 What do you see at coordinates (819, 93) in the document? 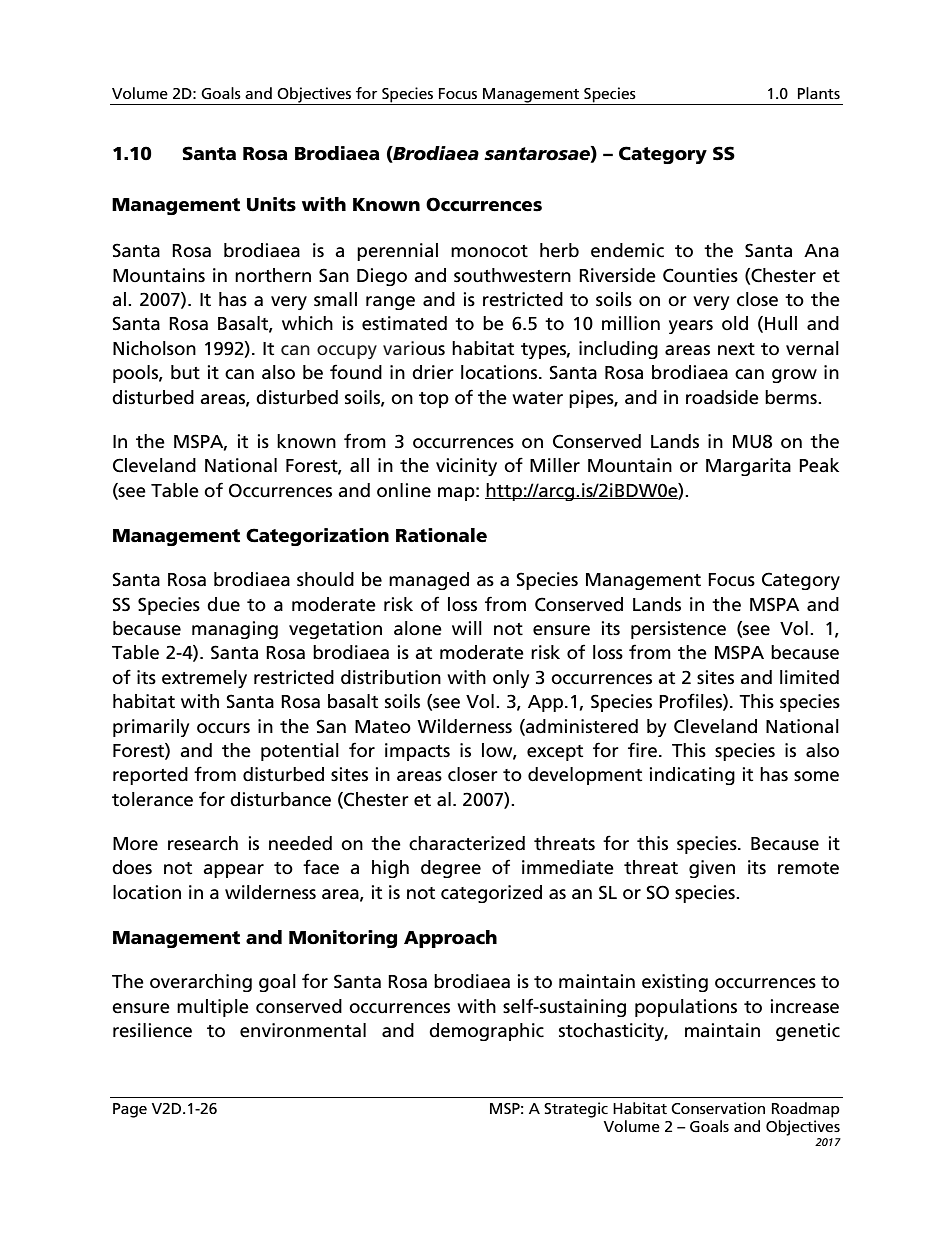
I see `Plants` at bounding box center [819, 93].
